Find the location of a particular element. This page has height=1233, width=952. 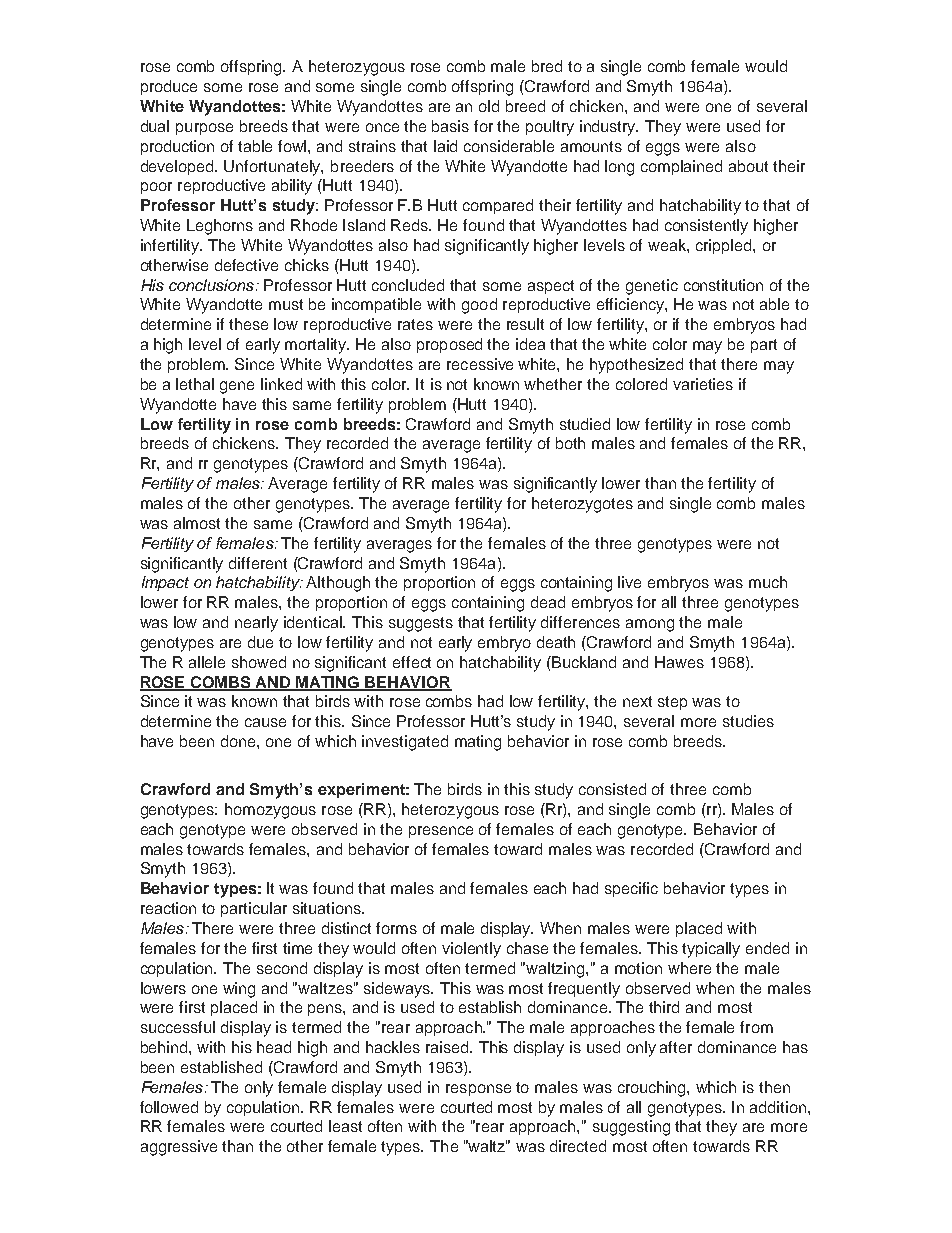

purpose is located at coordinates (204, 129).
